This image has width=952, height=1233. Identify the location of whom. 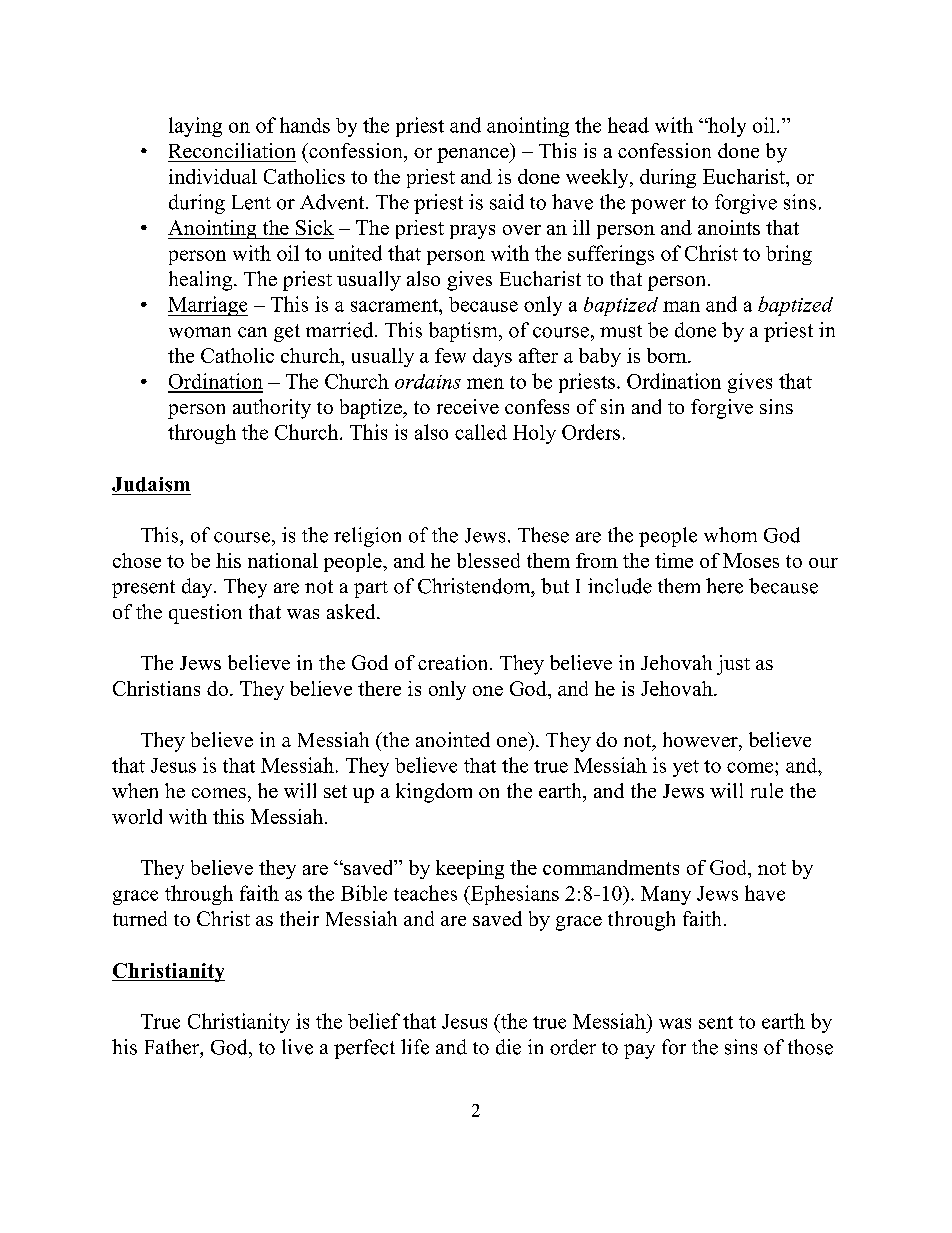
(730, 535).
